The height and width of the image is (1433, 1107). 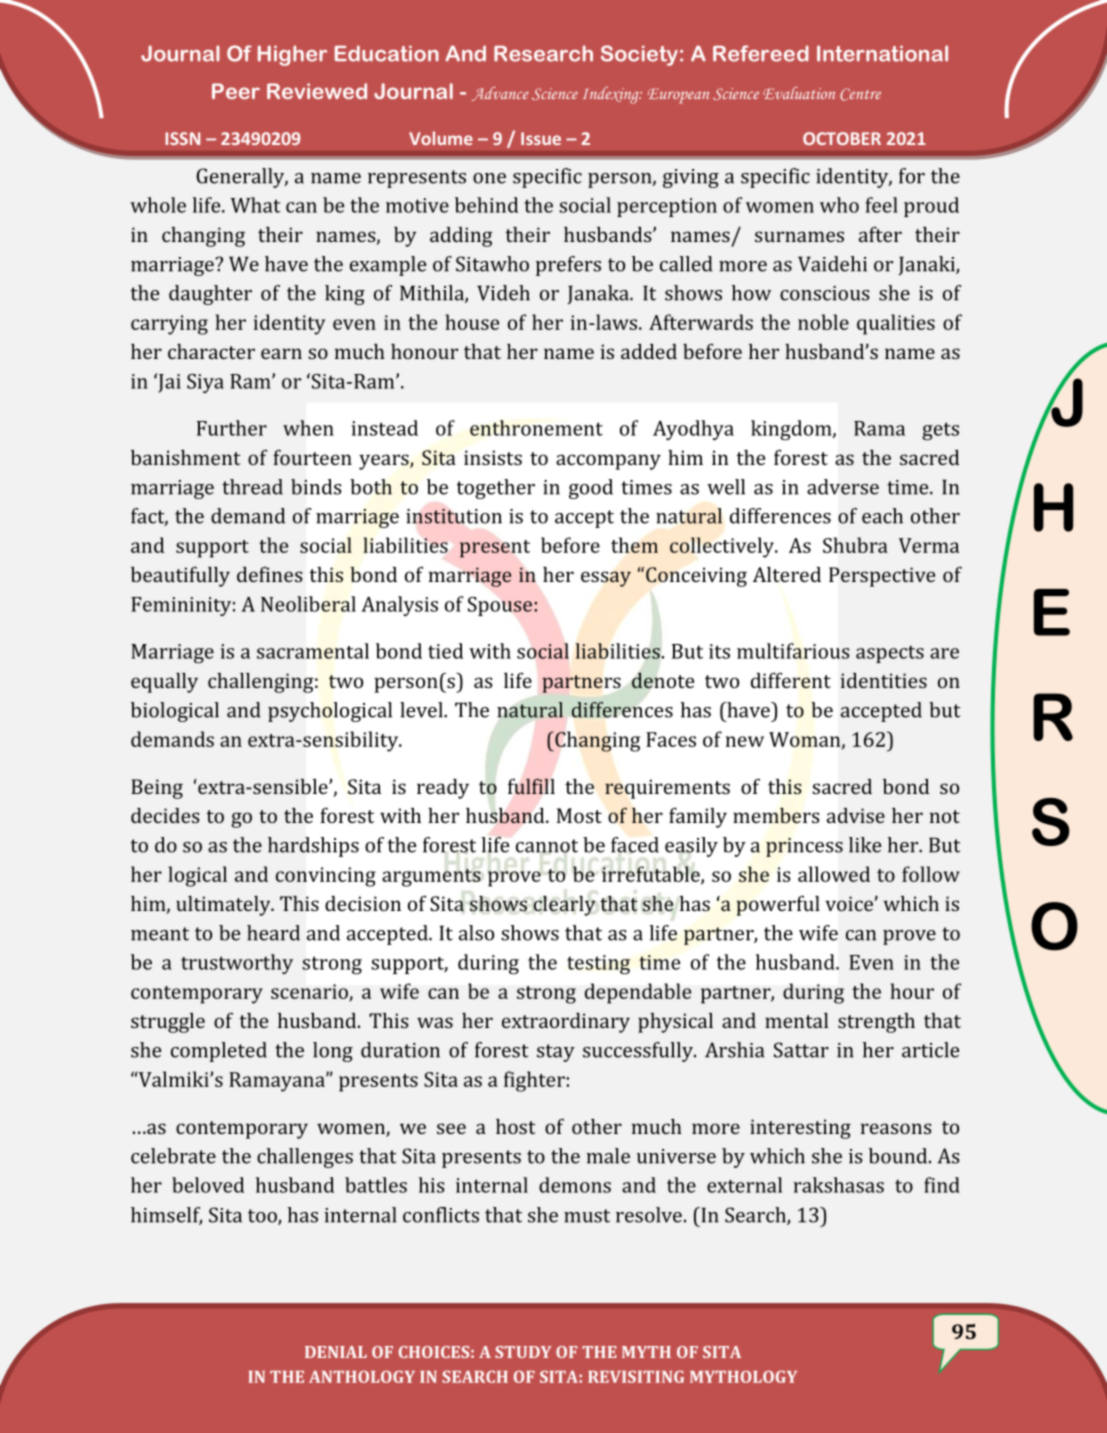 What do you see at coordinates (843, 487) in the image?
I see `adverse` at bounding box center [843, 487].
